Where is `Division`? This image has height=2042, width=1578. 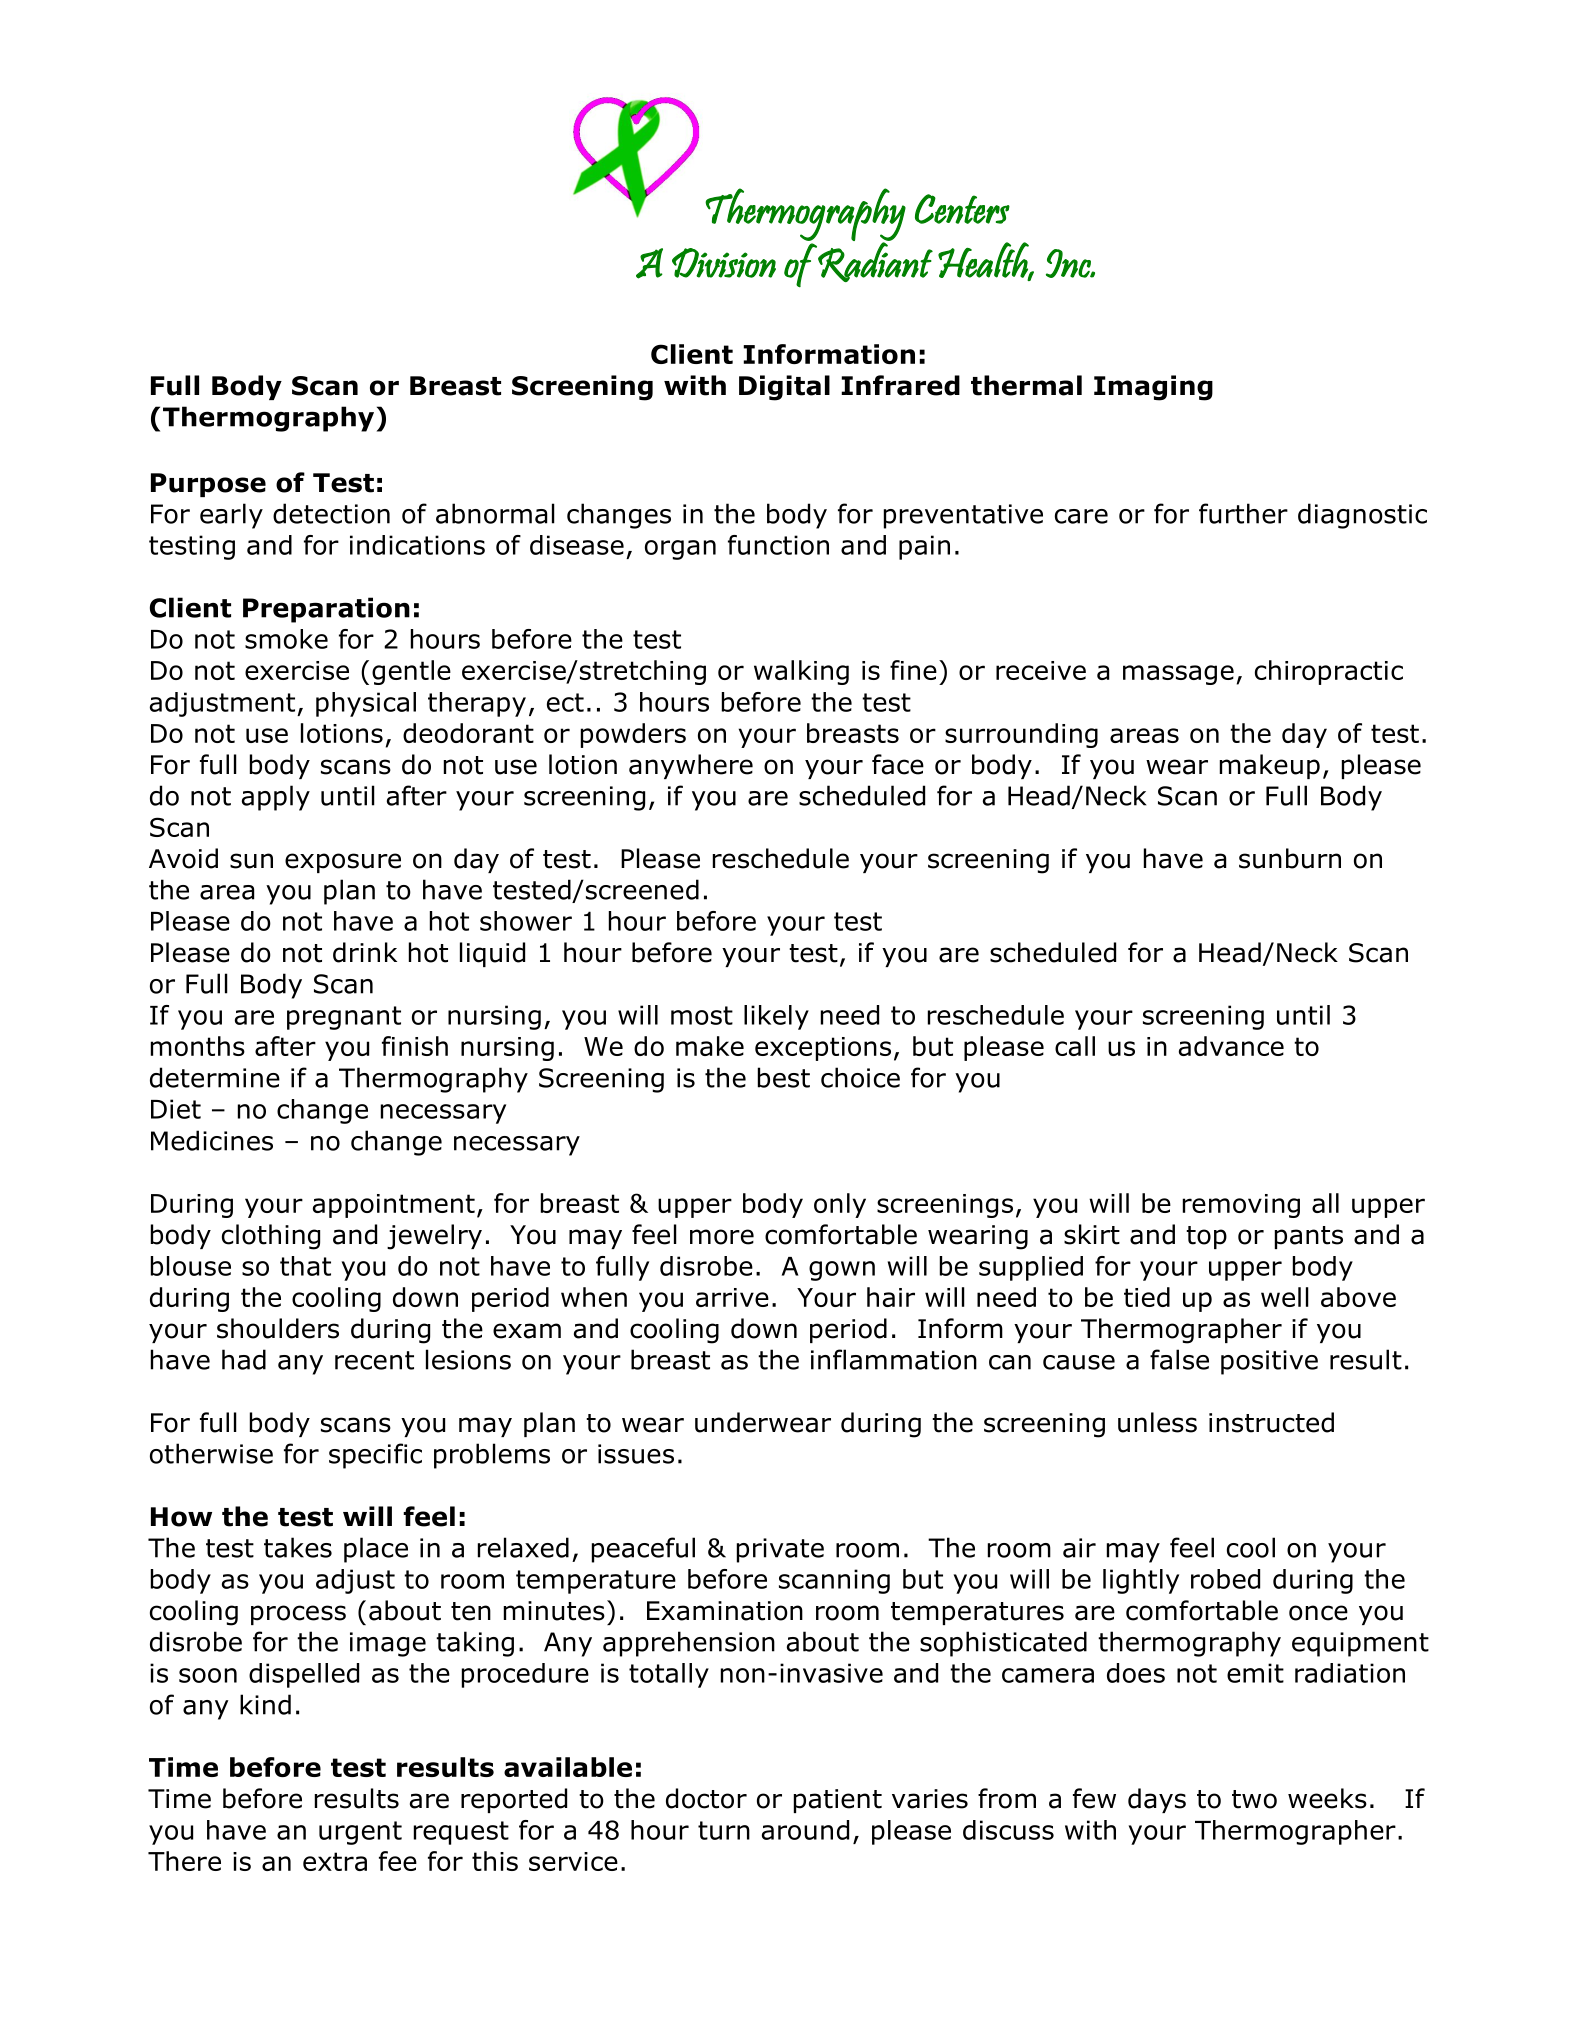
Division is located at coordinates (724, 263).
